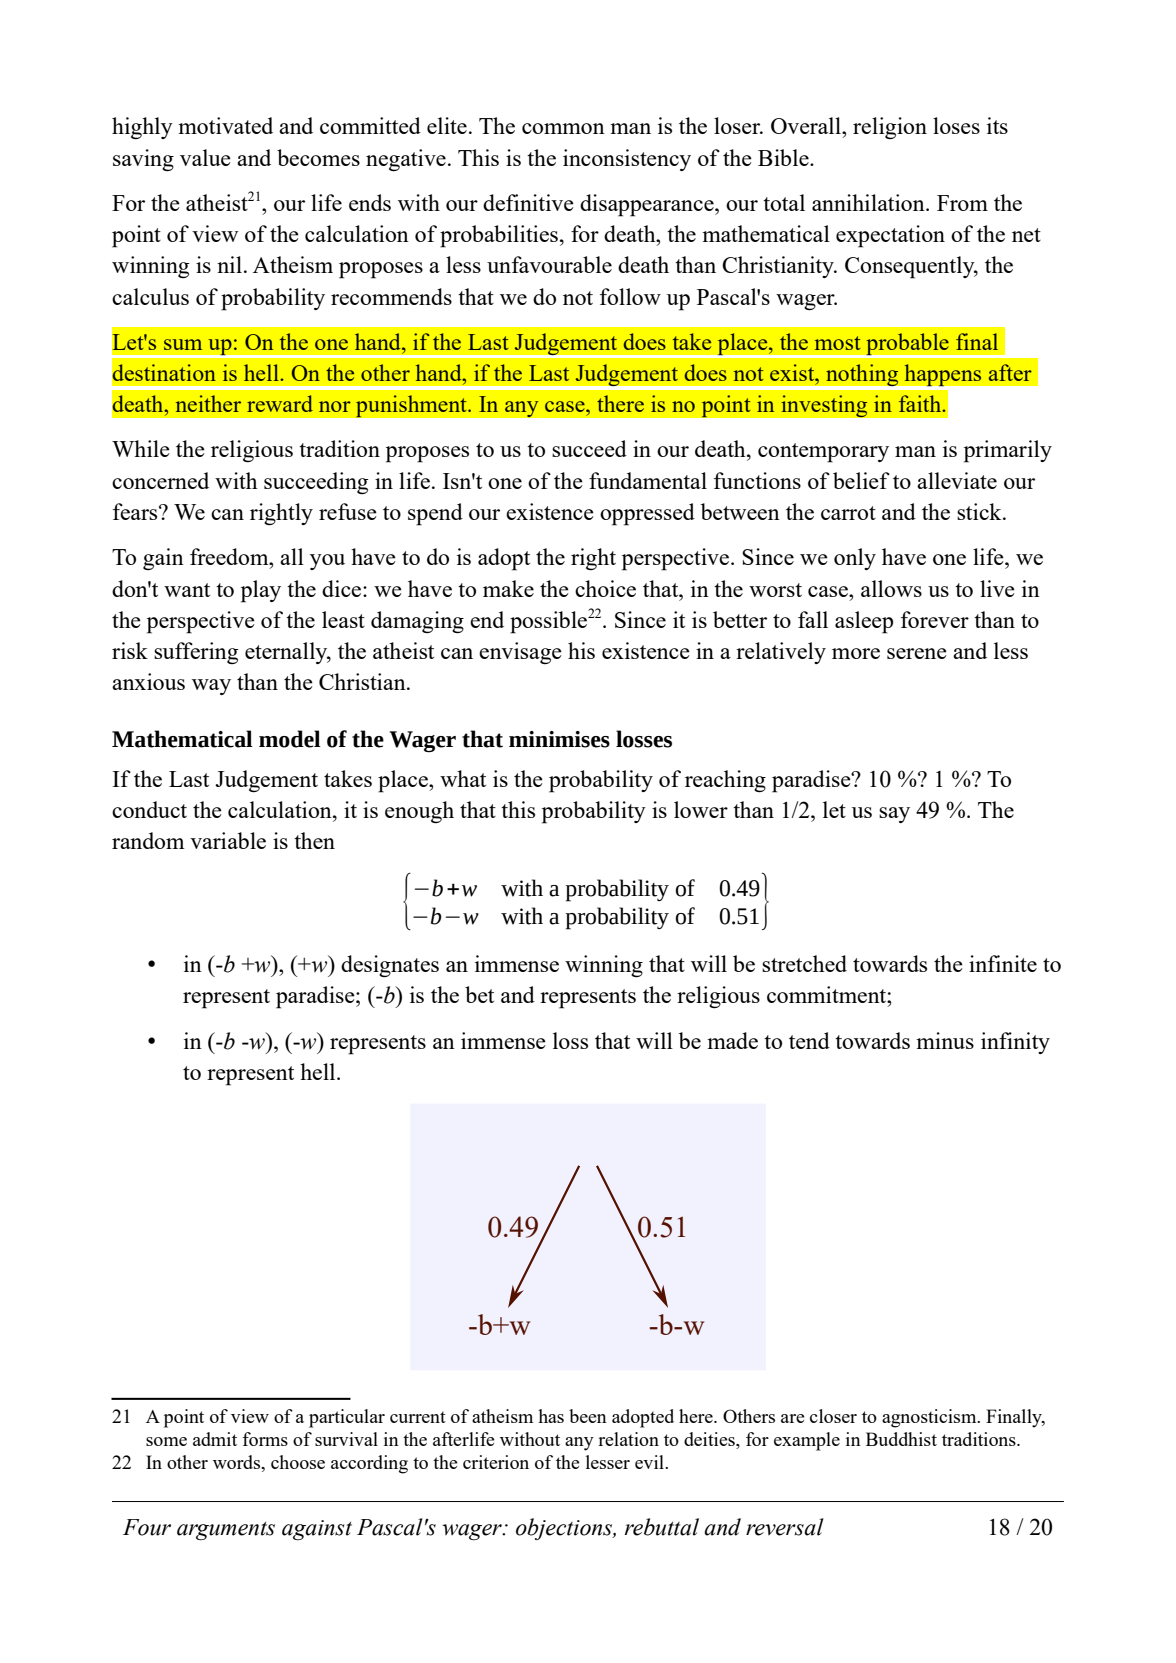 The height and width of the document is (1663, 1176). I want to click on variable, so click(228, 840).
